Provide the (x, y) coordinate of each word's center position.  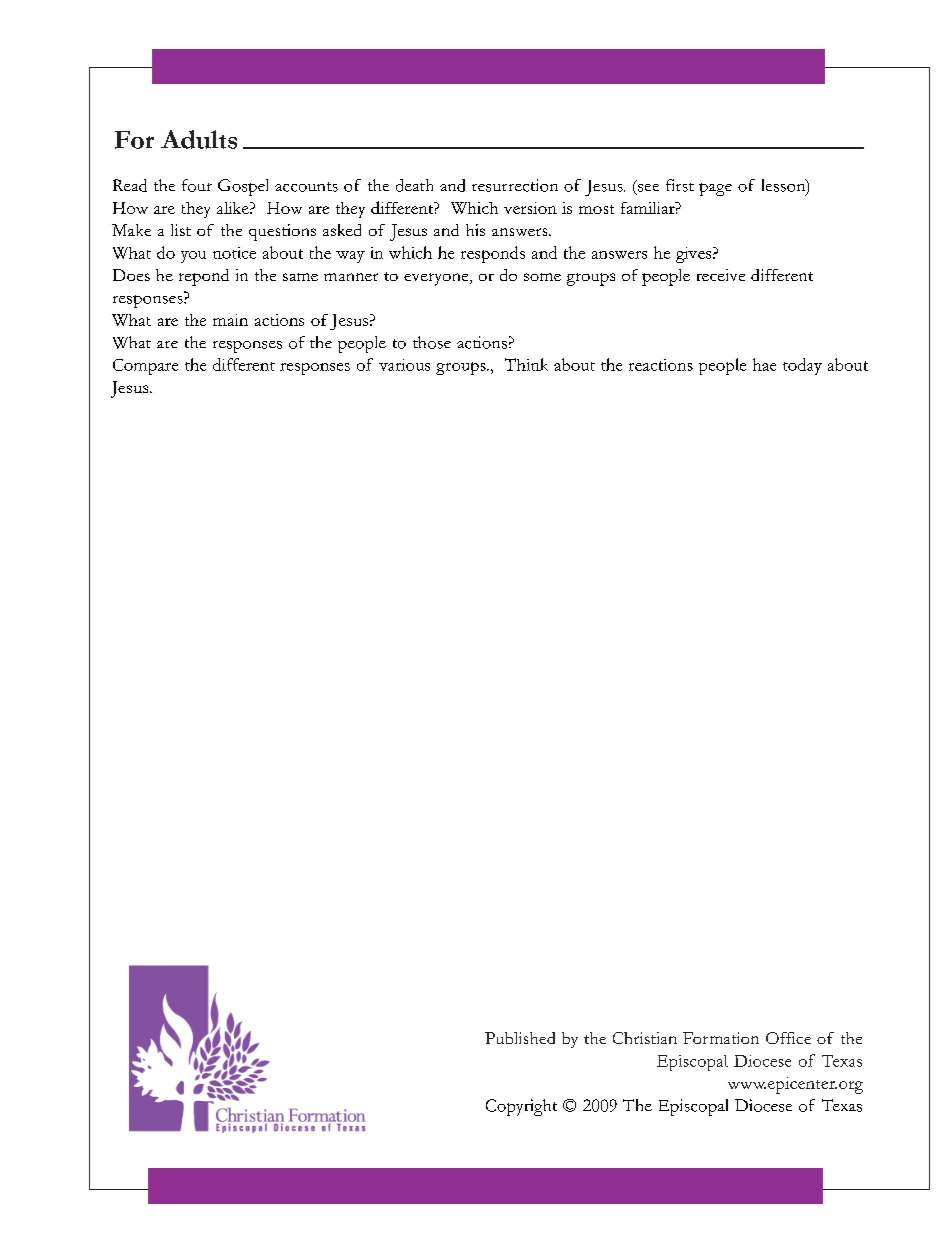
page (715, 189)
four (197, 185)
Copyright (521, 1107)
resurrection (515, 185)
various (404, 365)
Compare (145, 367)
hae (764, 364)
